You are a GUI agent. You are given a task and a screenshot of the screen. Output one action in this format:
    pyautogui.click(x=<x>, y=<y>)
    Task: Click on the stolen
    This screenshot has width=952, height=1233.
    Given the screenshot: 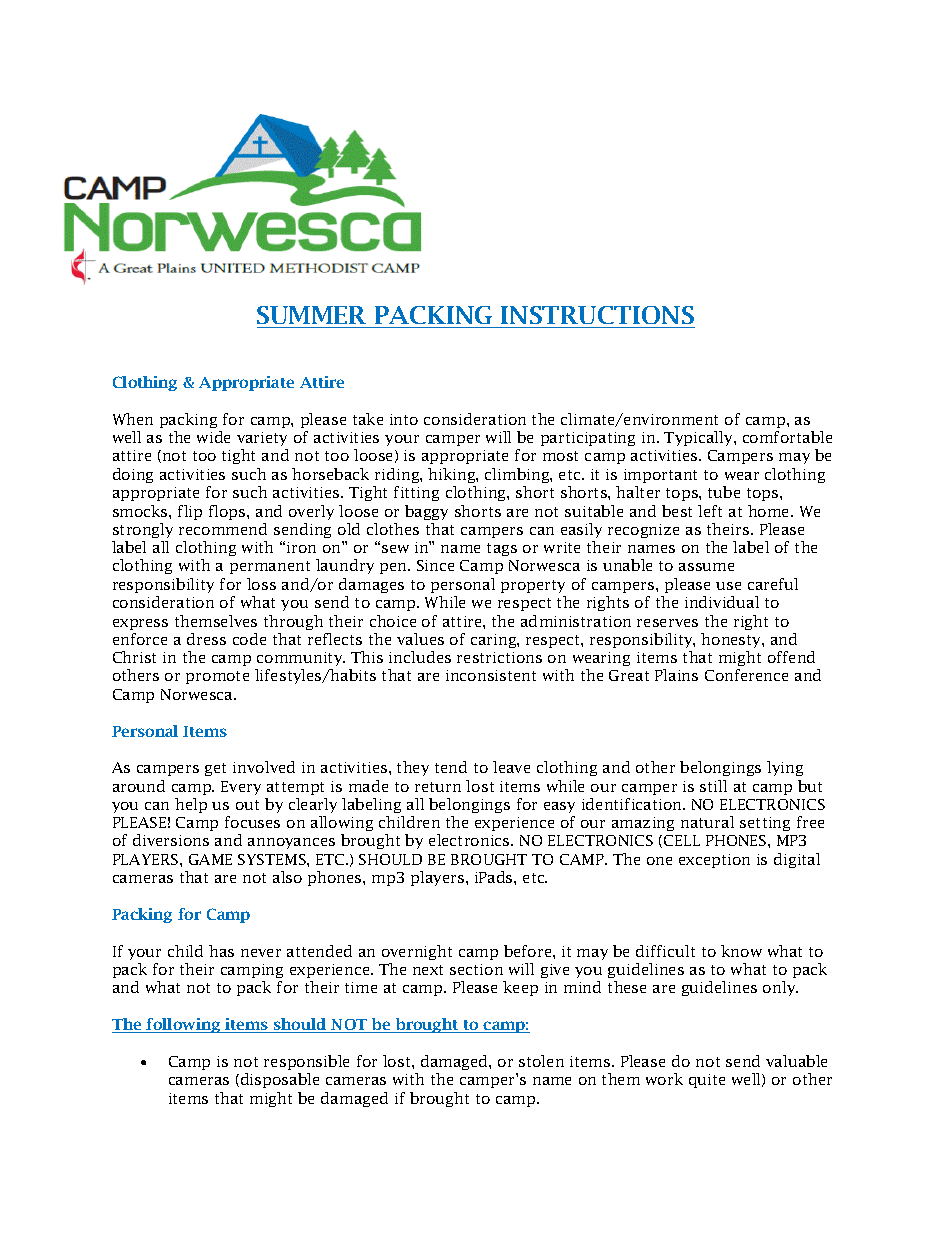 What is the action you would take?
    pyautogui.click(x=541, y=1061)
